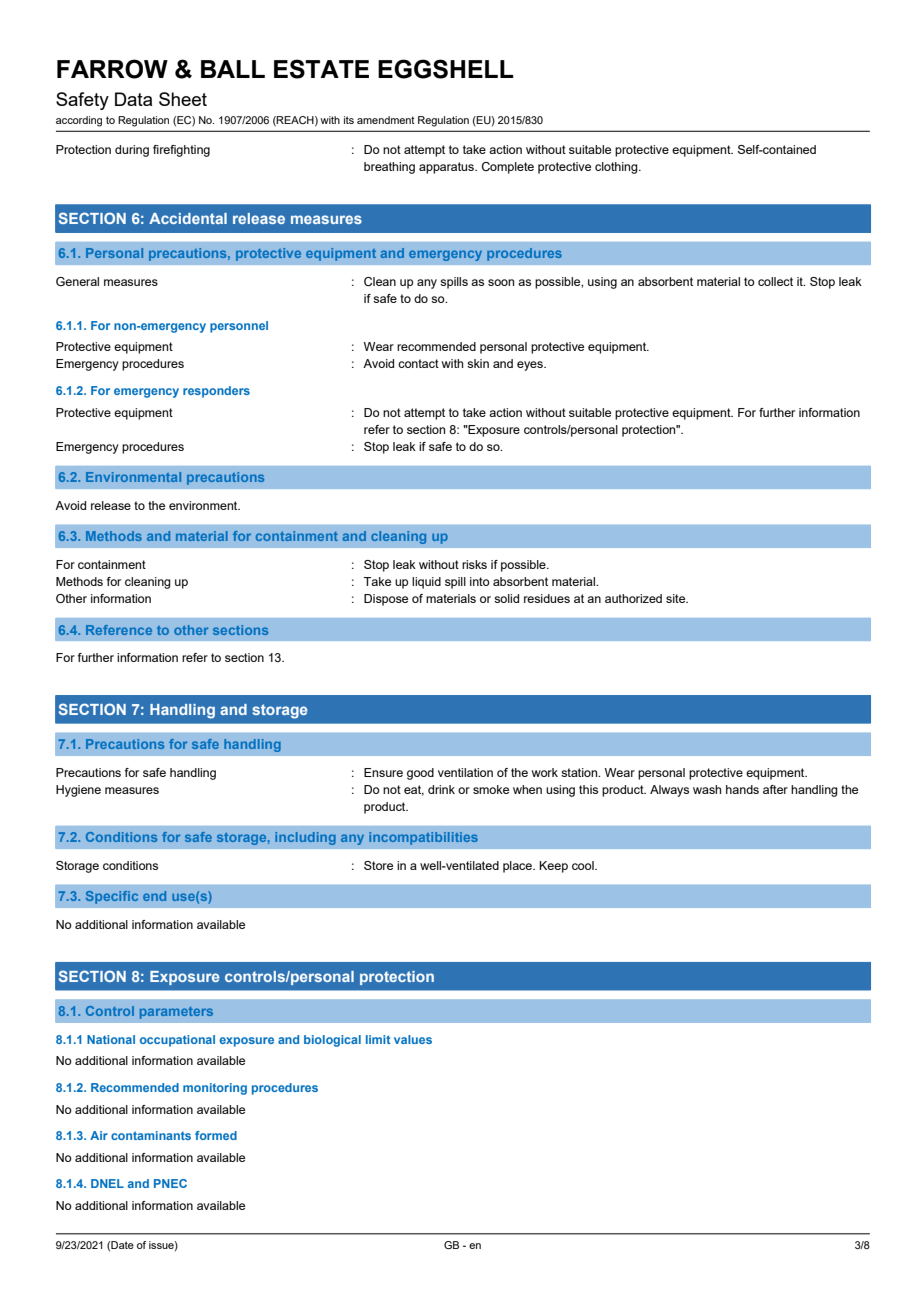 This document has width=924, height=1308. What do you see at coordinates (386, 600) in the document?
I see `Dispose` at bounding box center [386, 600].
